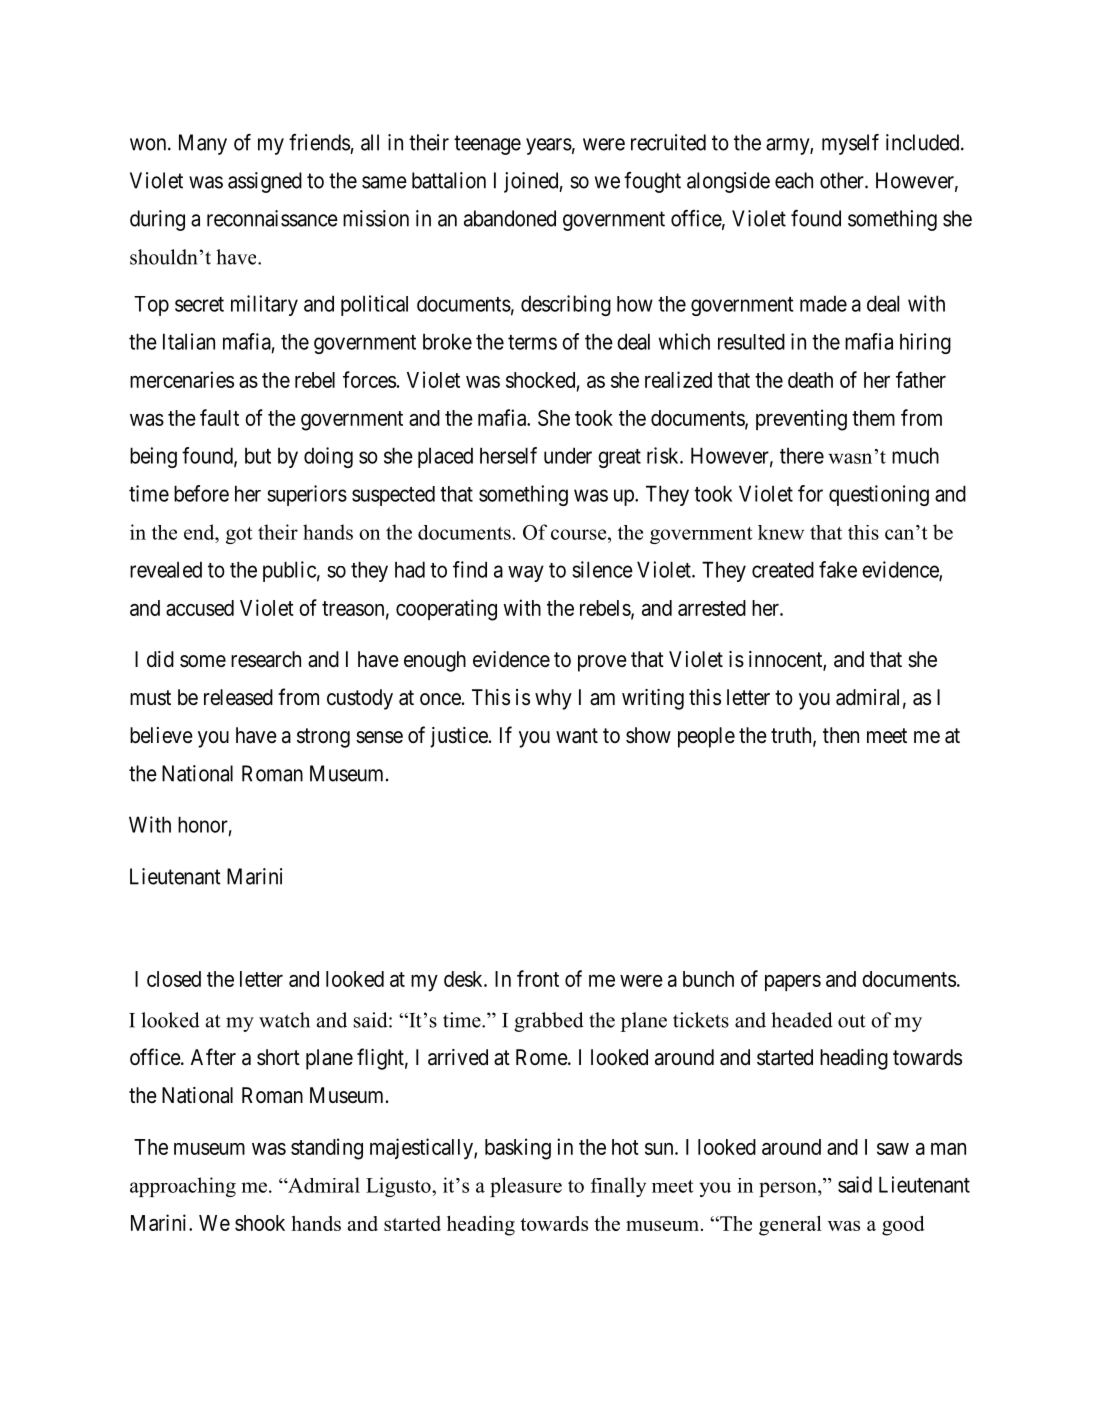 This page has height=1426, width=1102. What do you see at coordinates (265, 182) in the page?
I see `assigned` at bounding box center [265, 182].
